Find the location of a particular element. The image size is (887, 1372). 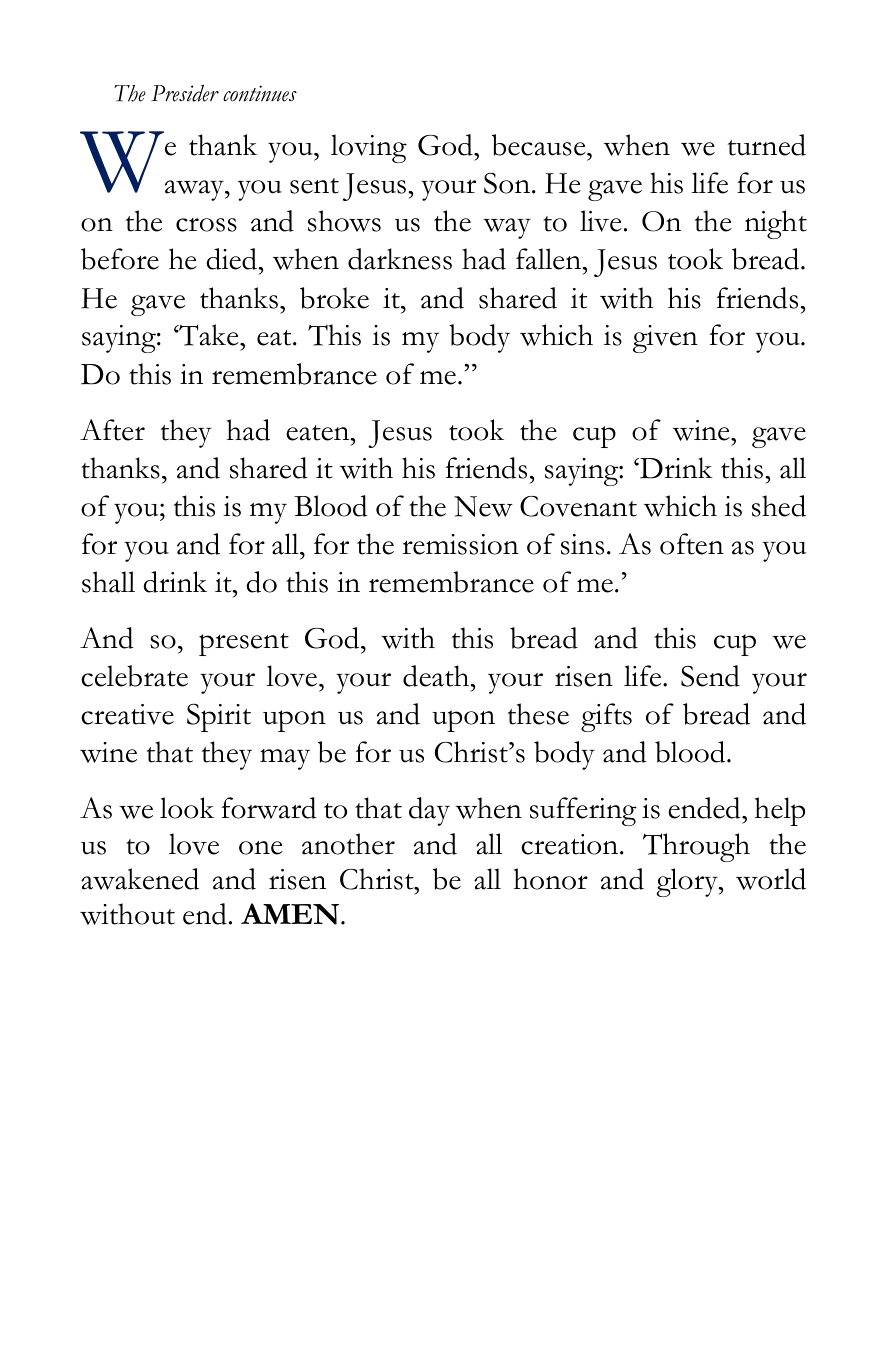

continues is located at coordinates (260, 93).
